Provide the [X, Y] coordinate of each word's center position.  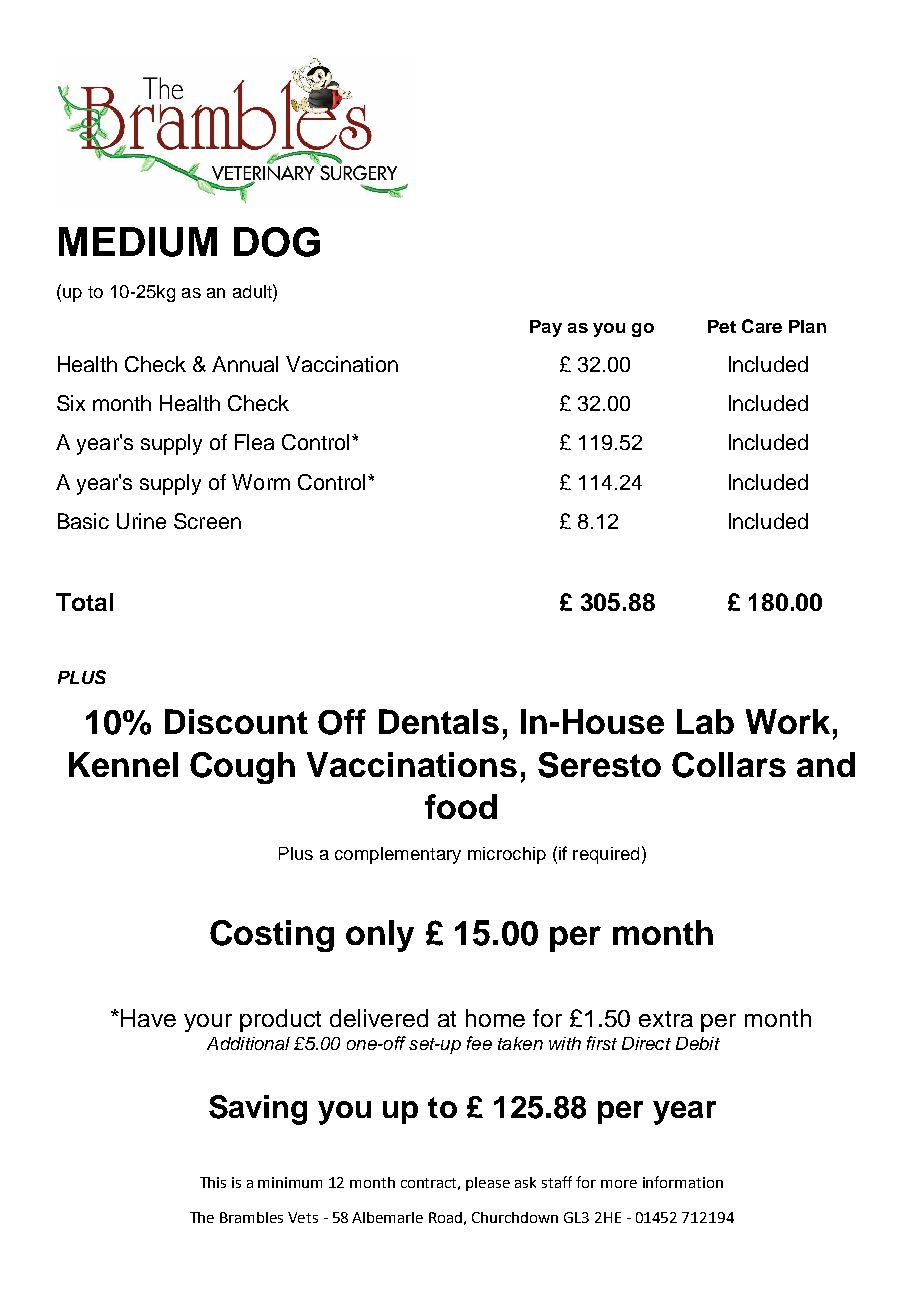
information [683, 1182]
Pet [722, 326]
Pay [546, 328]
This [213, 1182]
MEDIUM [138, 242]
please [488, 1184]
